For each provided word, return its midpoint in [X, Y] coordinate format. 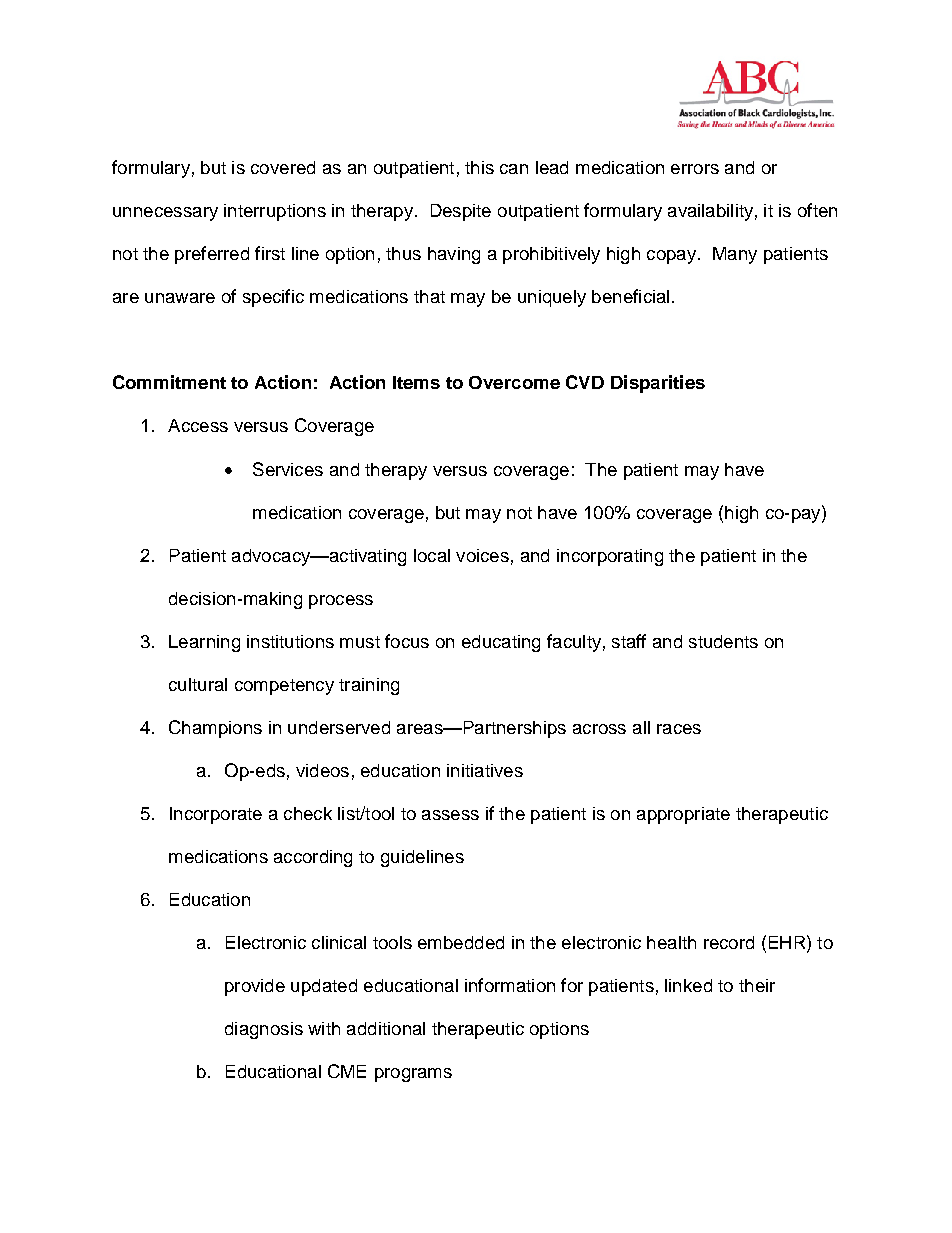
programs [413, 1075]
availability [710, 212]
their [757, 985]
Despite [461, 212]
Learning [204, 643]
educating [501, 643]
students [723, 641]
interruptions [275, 212]
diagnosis [264, 1030]
